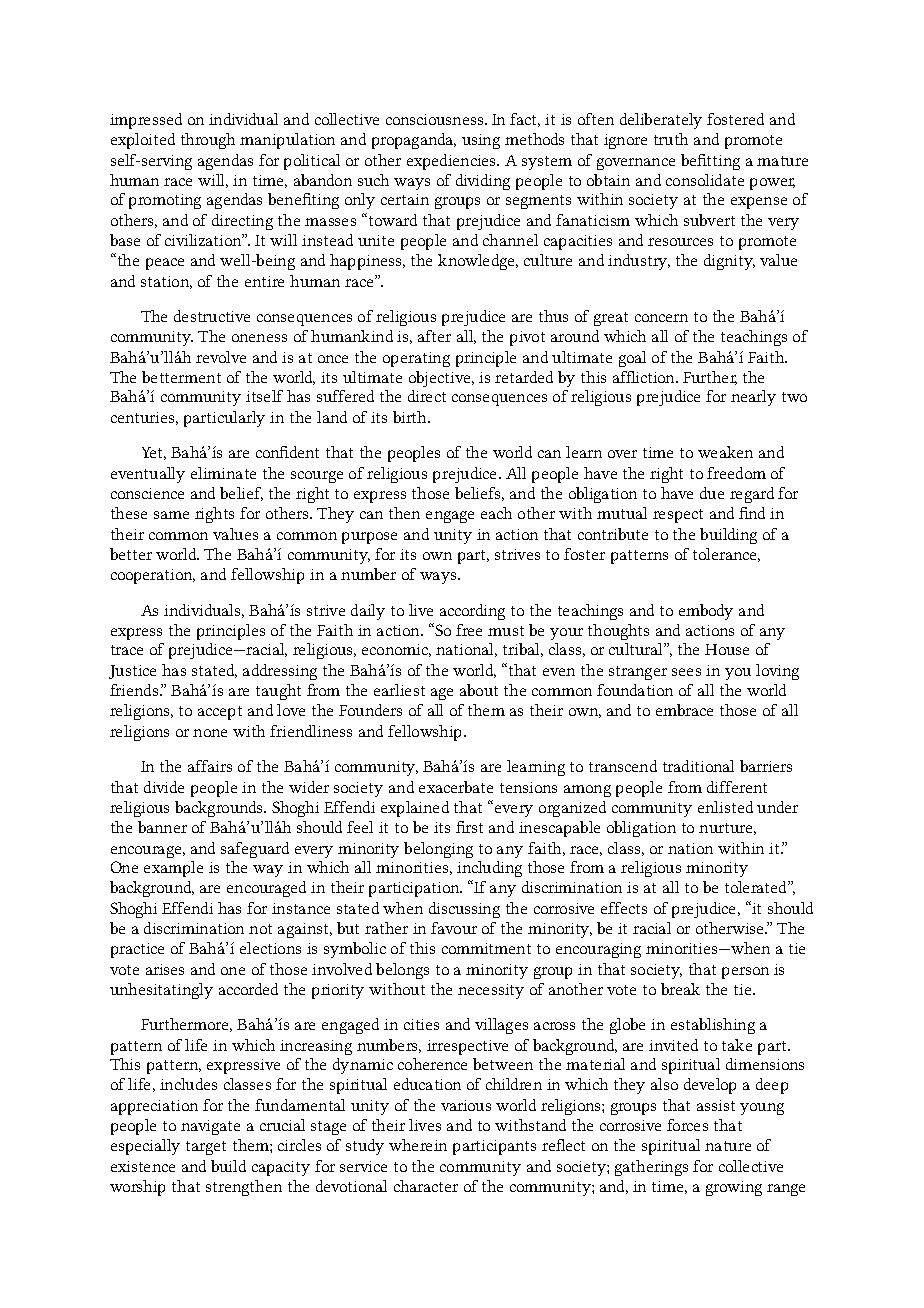 Image resolution: width=924 pixels, height=1308 pixels. Describe the element at coordinates (710, 162) in the image. I see `befitting` at that location.
